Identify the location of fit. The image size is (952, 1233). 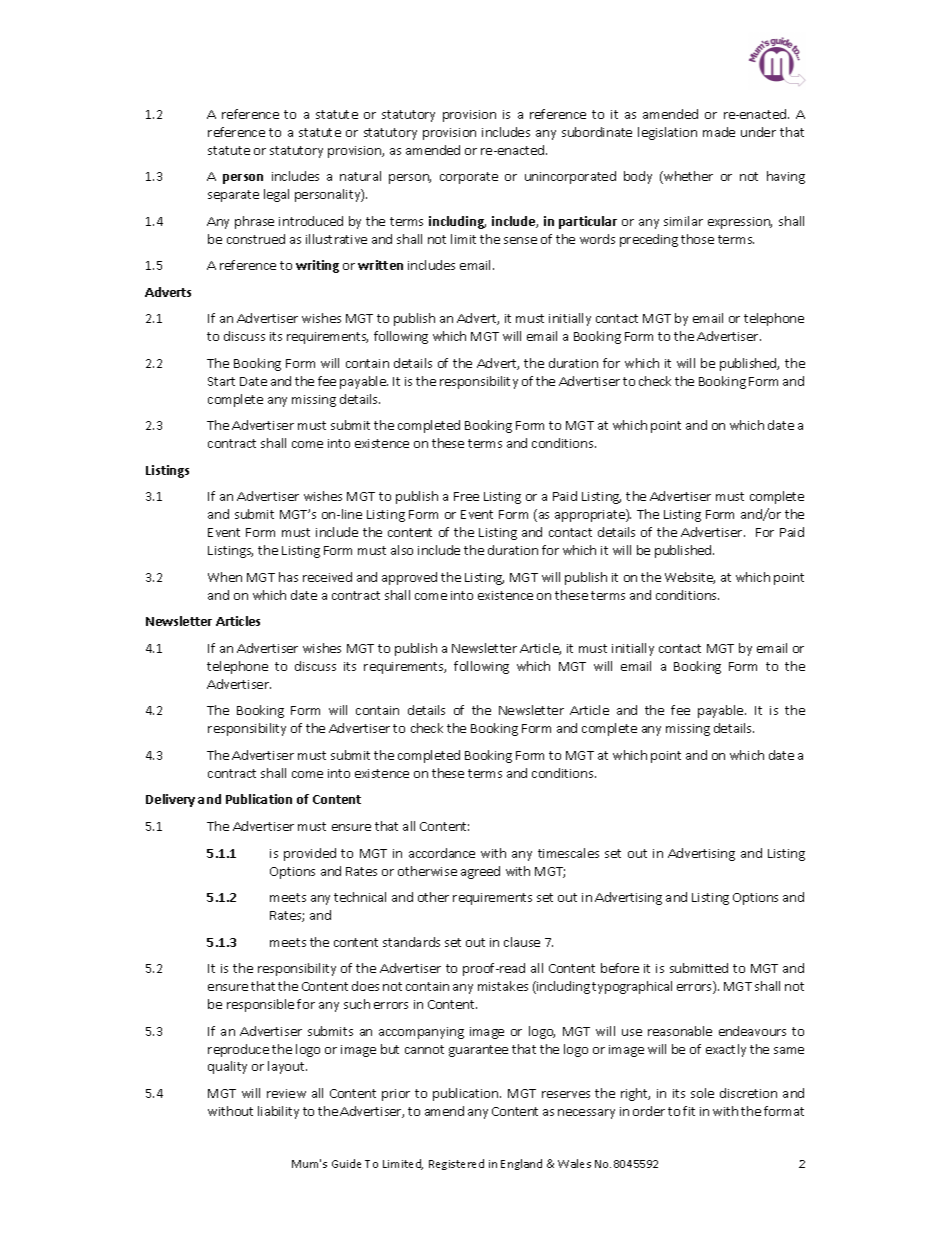
(689, 1111).
